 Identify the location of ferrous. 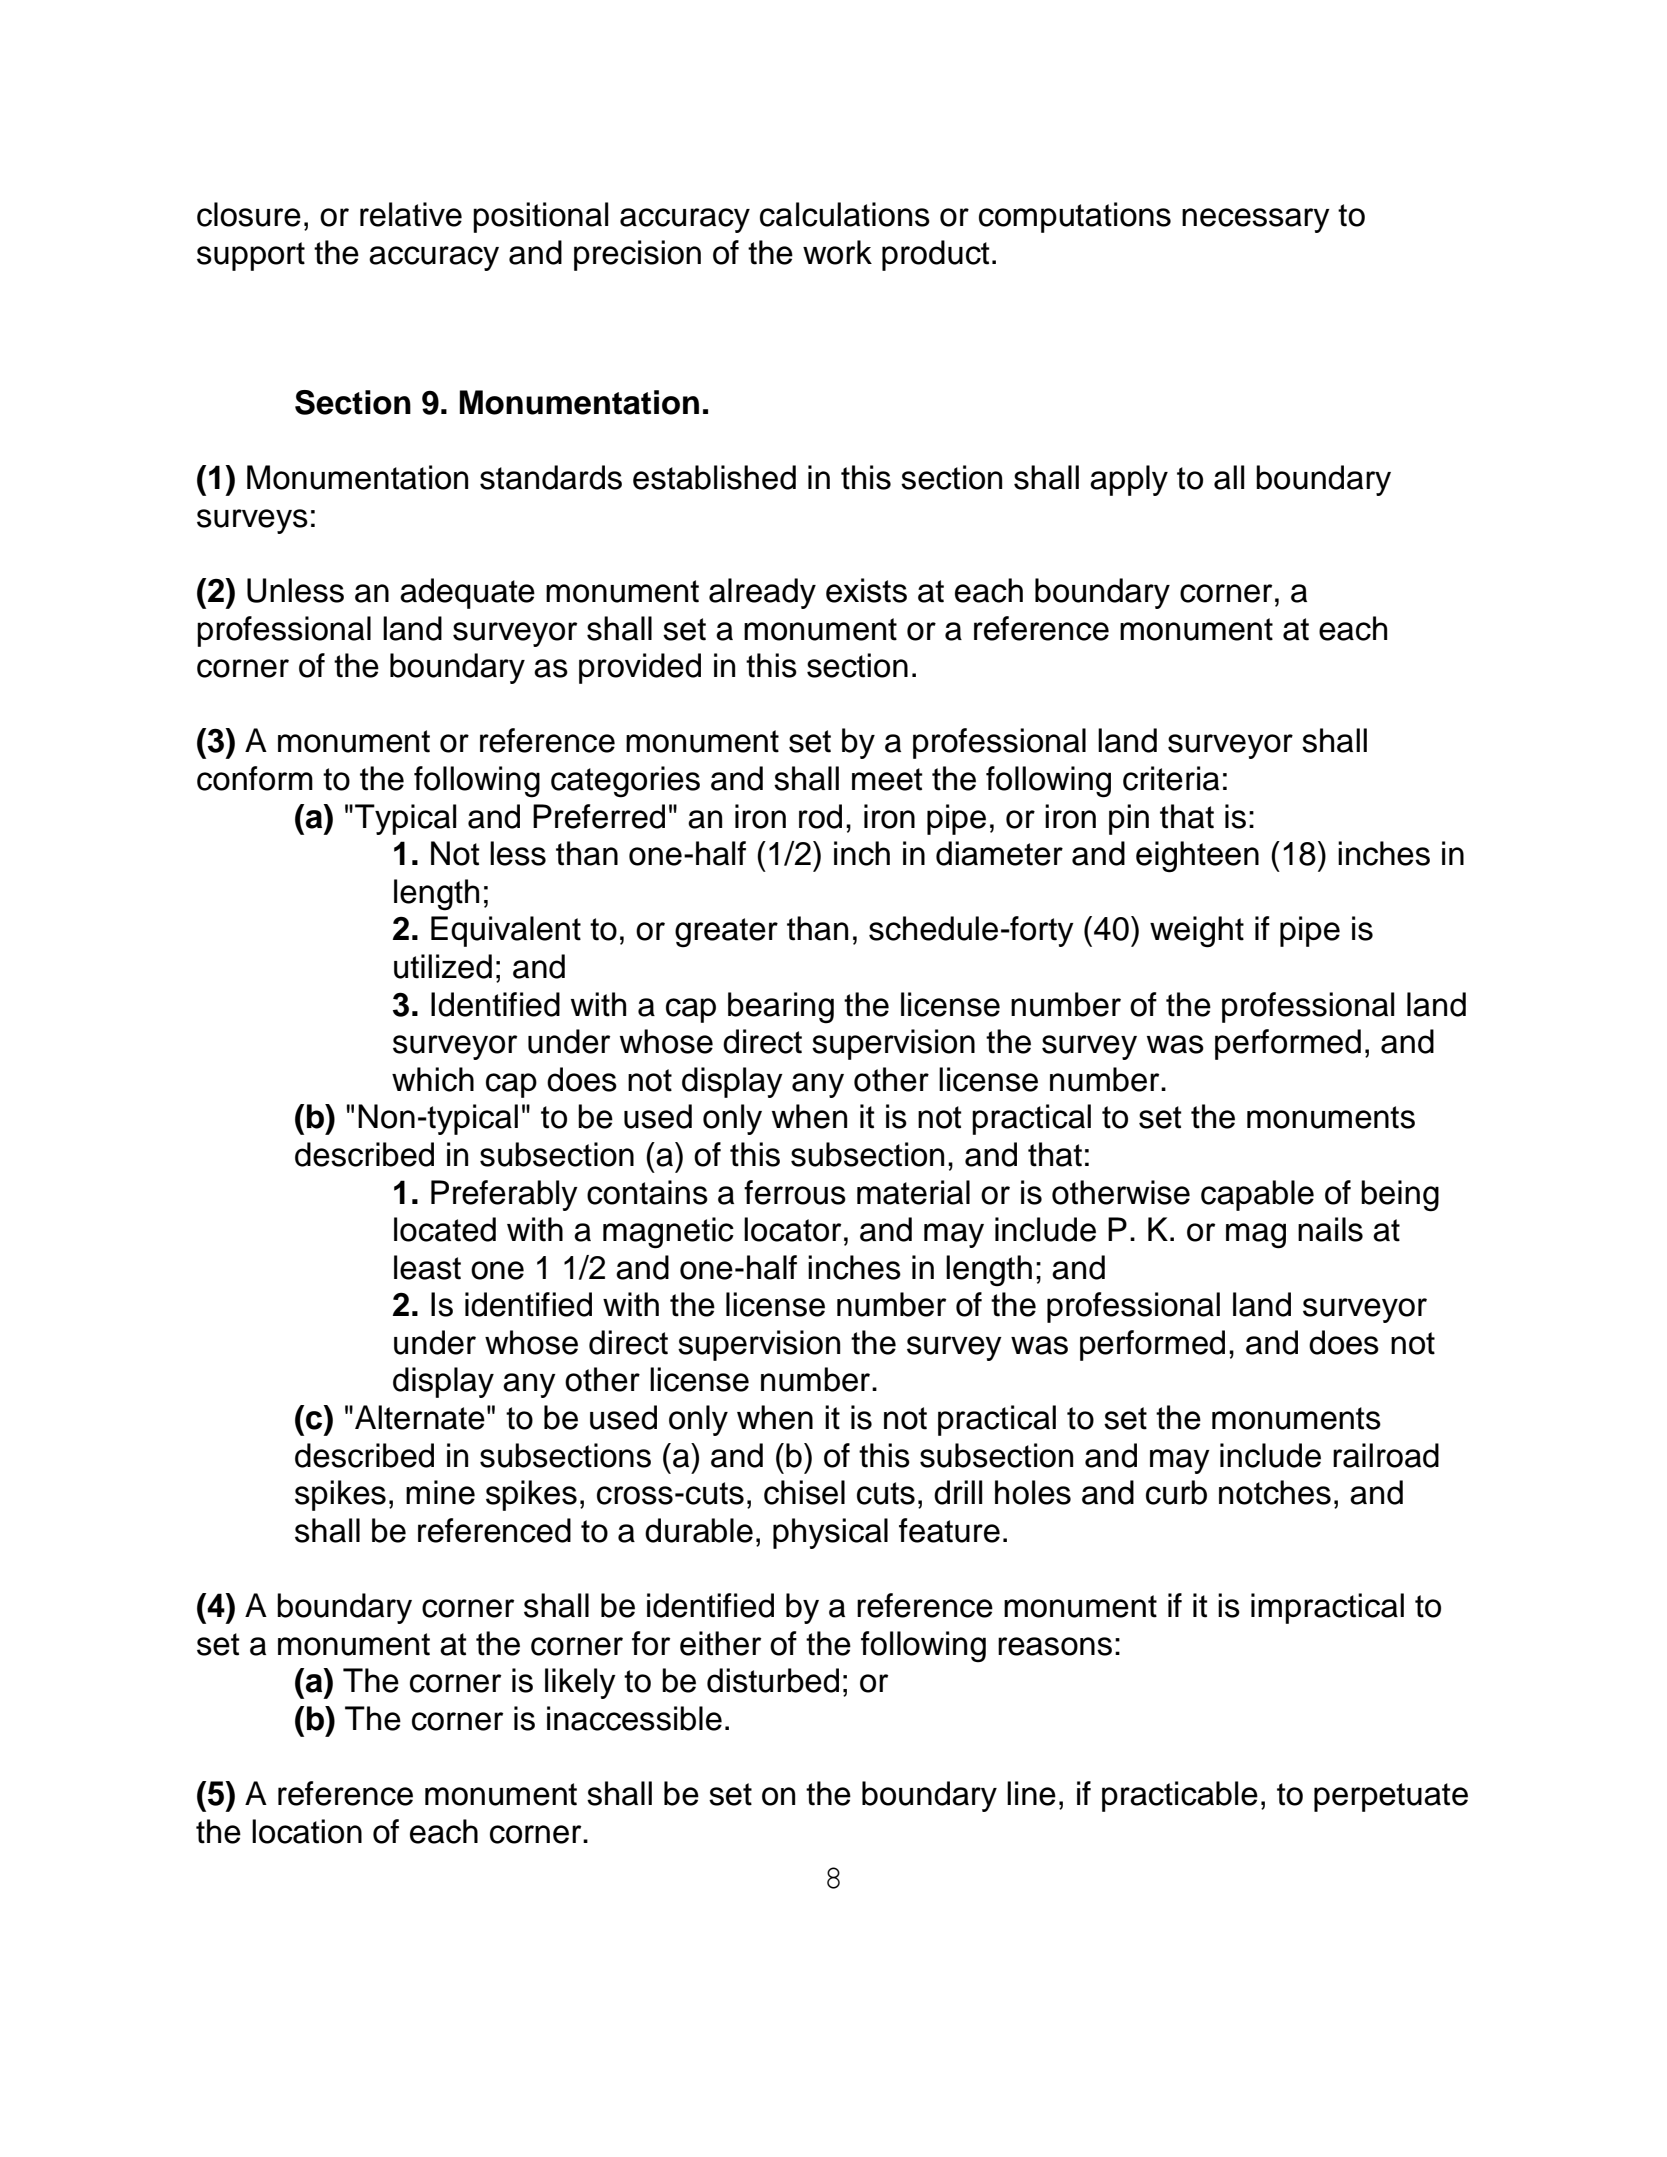
(795, 1192).
